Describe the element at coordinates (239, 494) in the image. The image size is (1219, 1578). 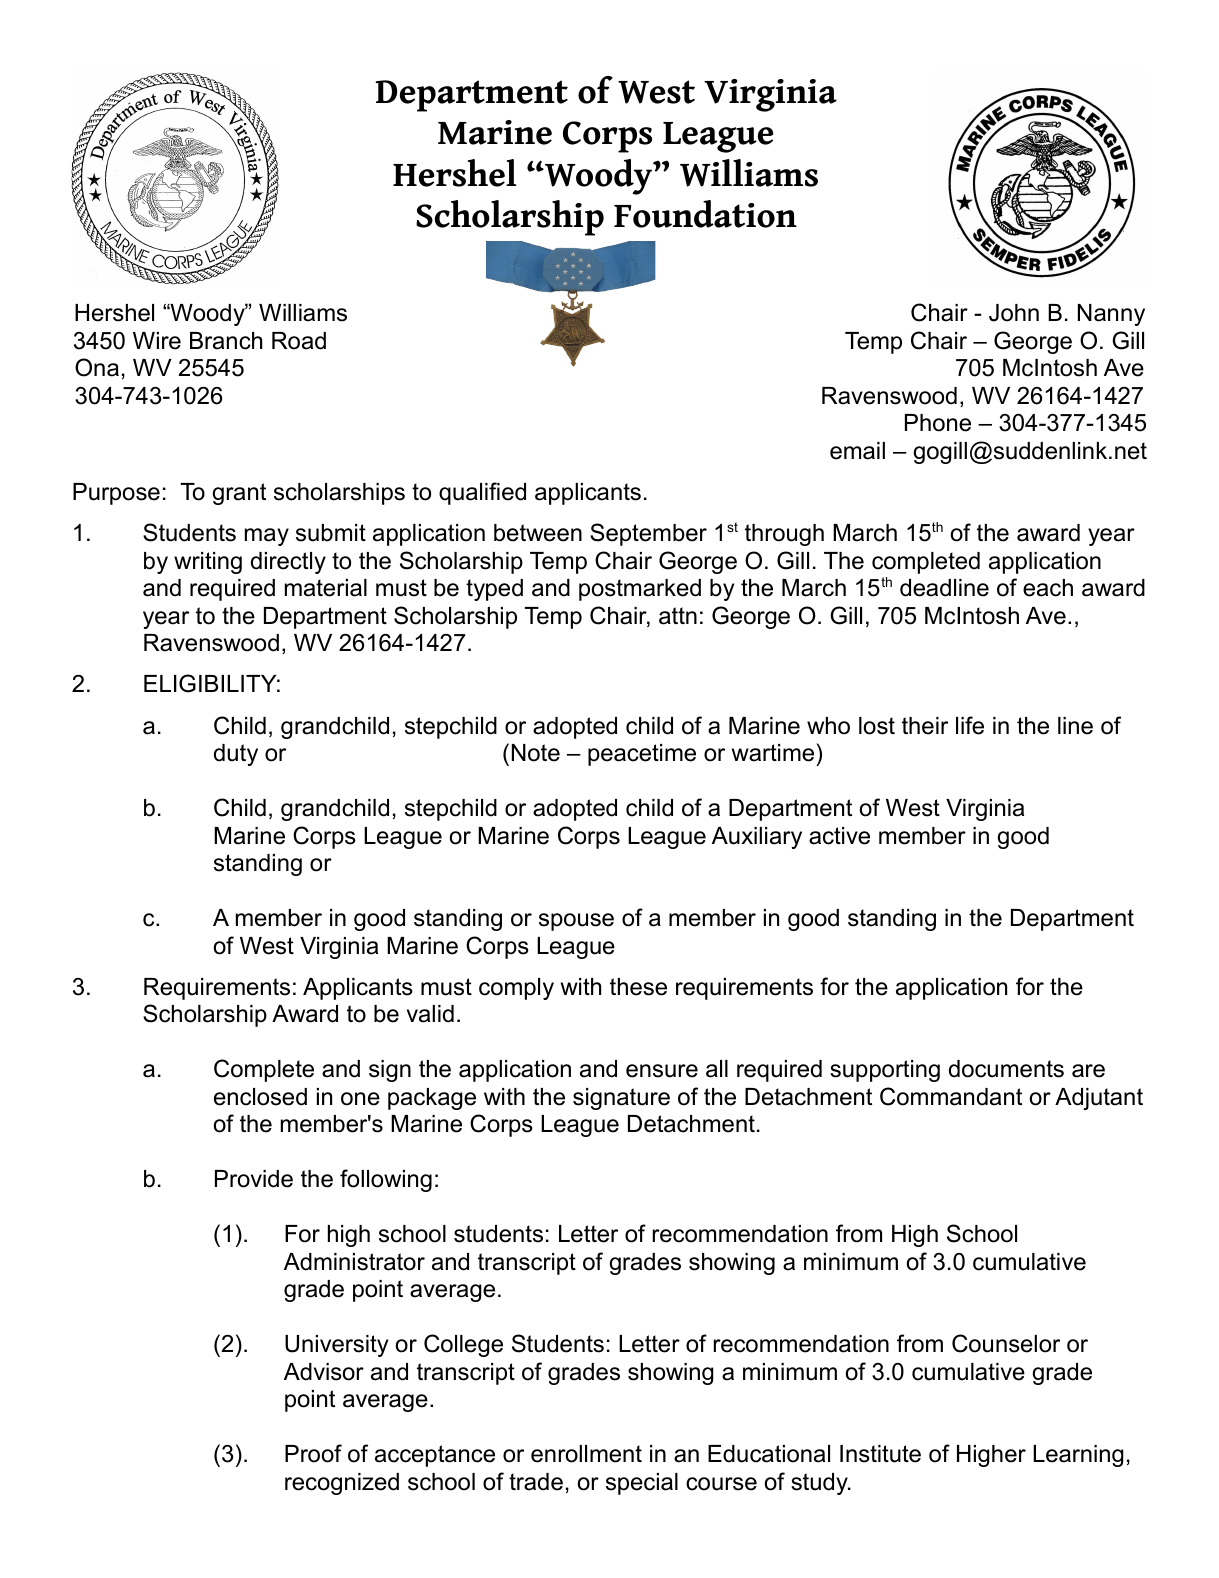
I see `grant` at that location.
